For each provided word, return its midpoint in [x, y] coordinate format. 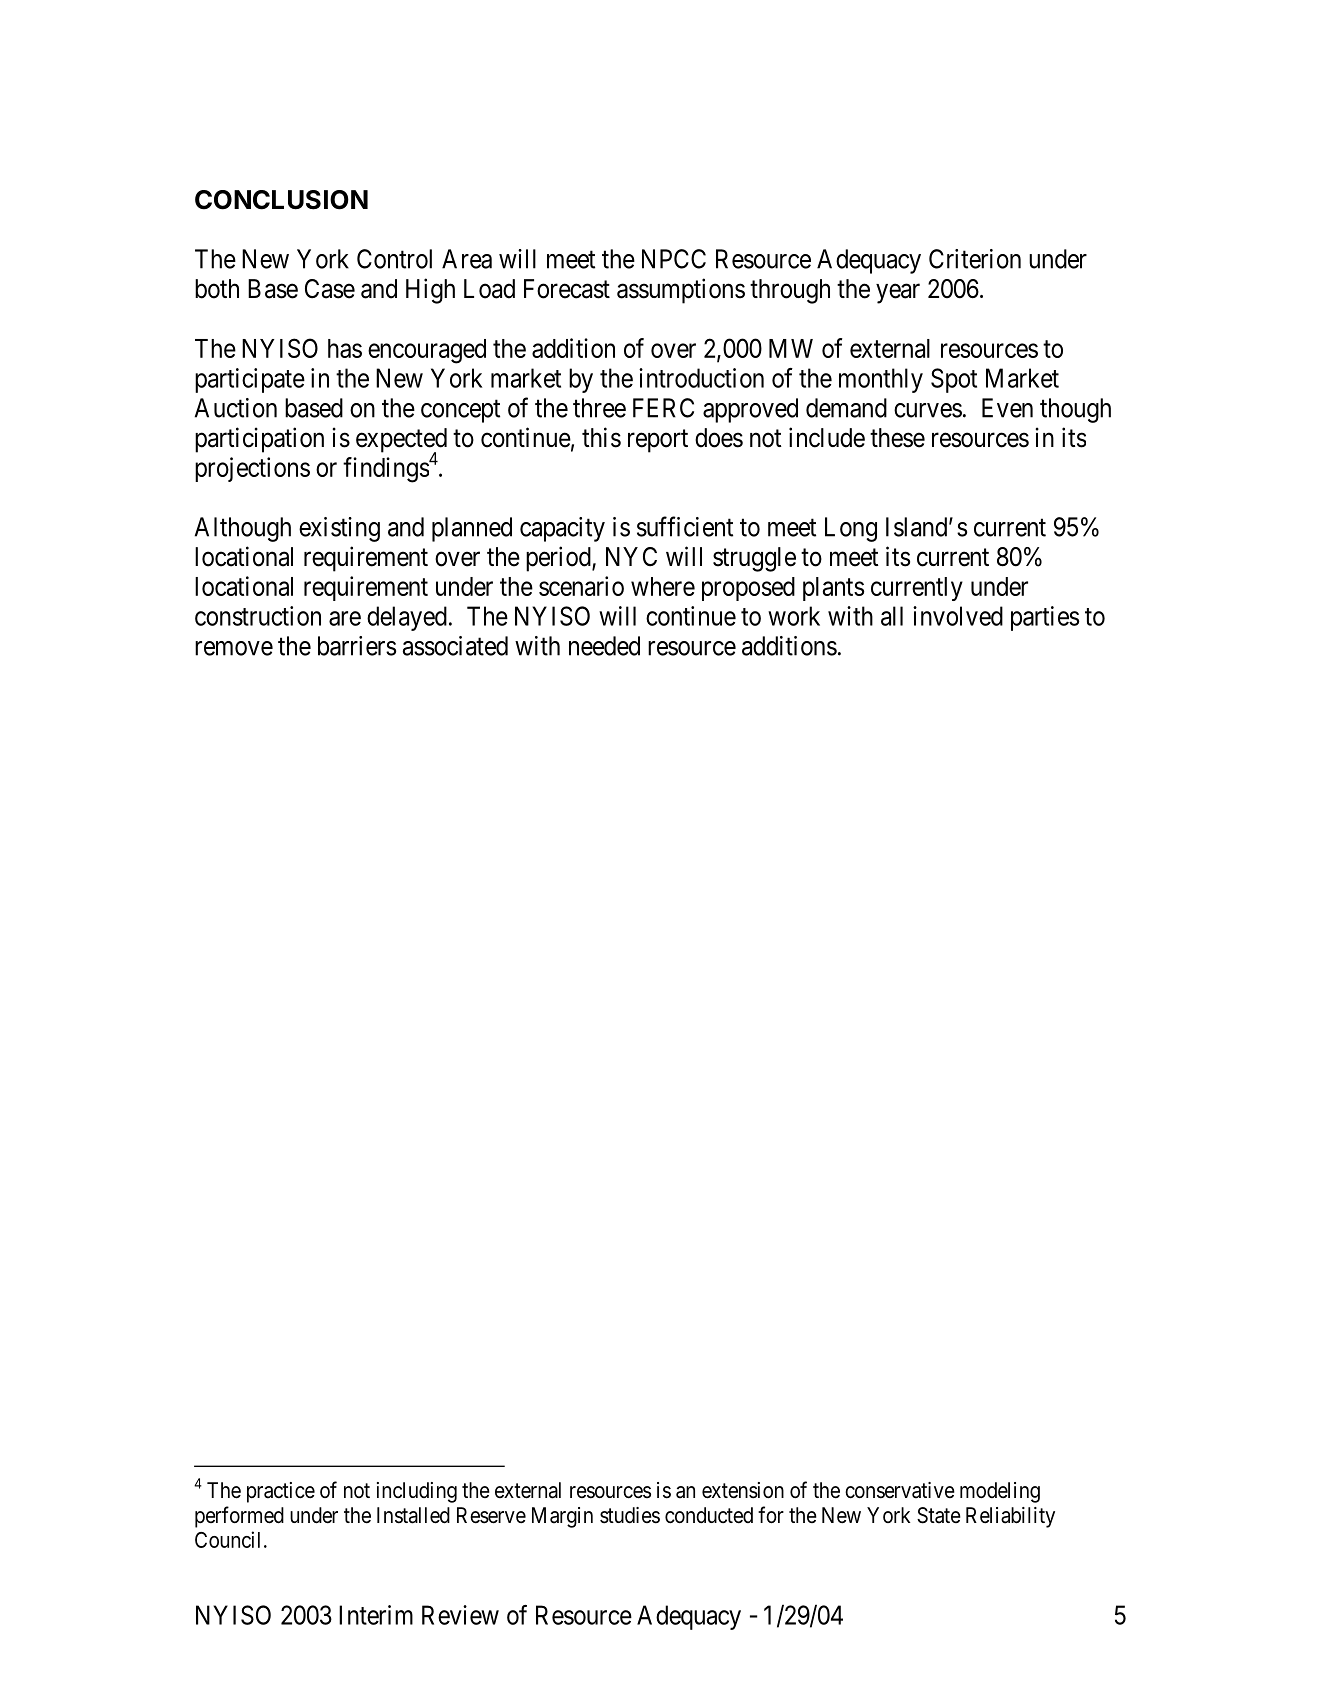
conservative [900, 1490]
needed [604, 646]
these [897, 438]
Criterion [975, 259]
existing [339, 529]
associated [455, 646]
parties [1045, 618]
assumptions [681, 291]
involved [958, 616]
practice [281, 1492]
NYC [631, 557]
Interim [376, 1615]
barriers [357, 646]
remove [234, 648]
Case [330, 289]
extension [743, 1490]
